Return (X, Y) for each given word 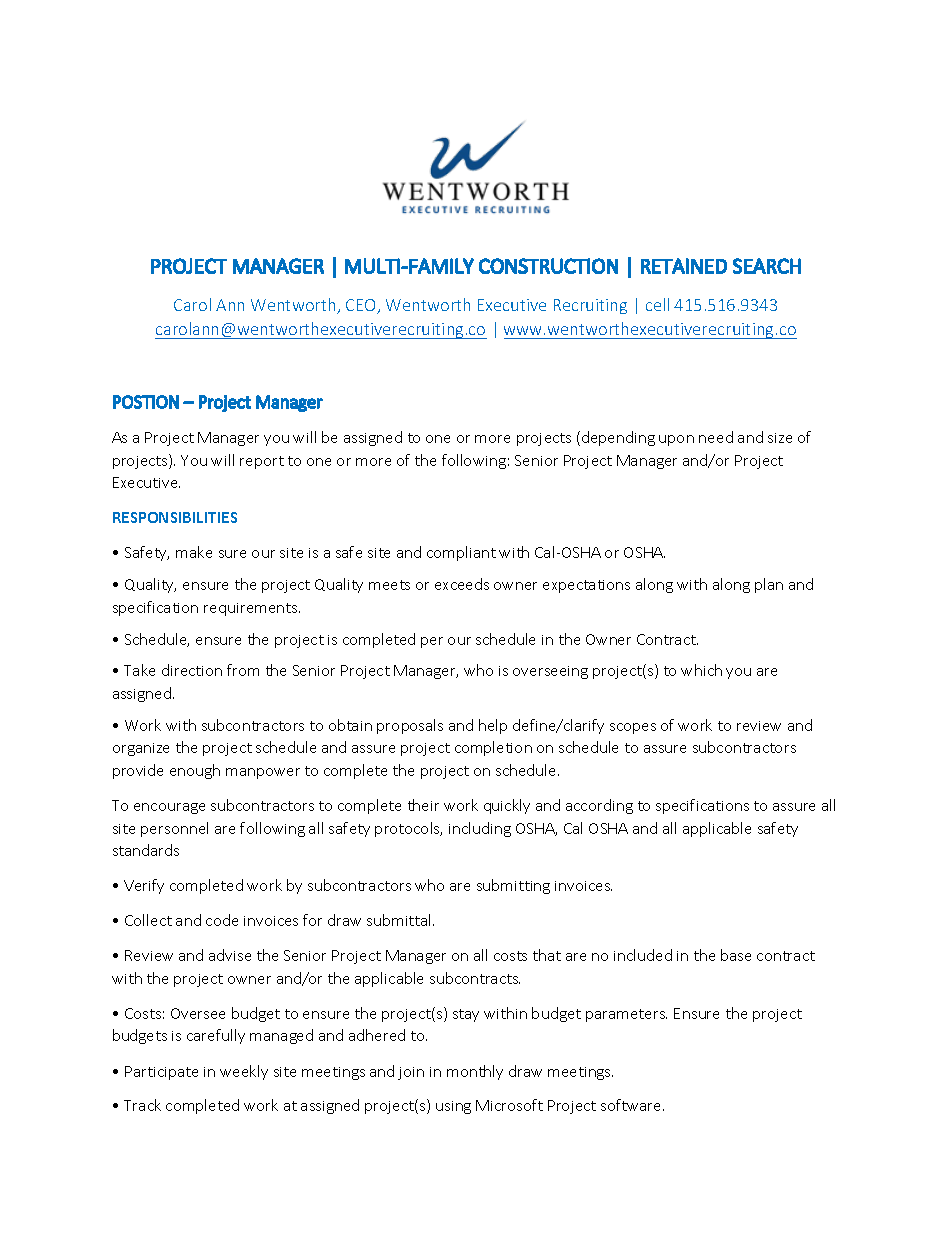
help (493, 726)
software (632, 1105)
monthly (475, 1072)
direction (192, 670)
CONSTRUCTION (548, 266)
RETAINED (684, 266)
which (701, 670)
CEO (362, 306)
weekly (244, 1072)
